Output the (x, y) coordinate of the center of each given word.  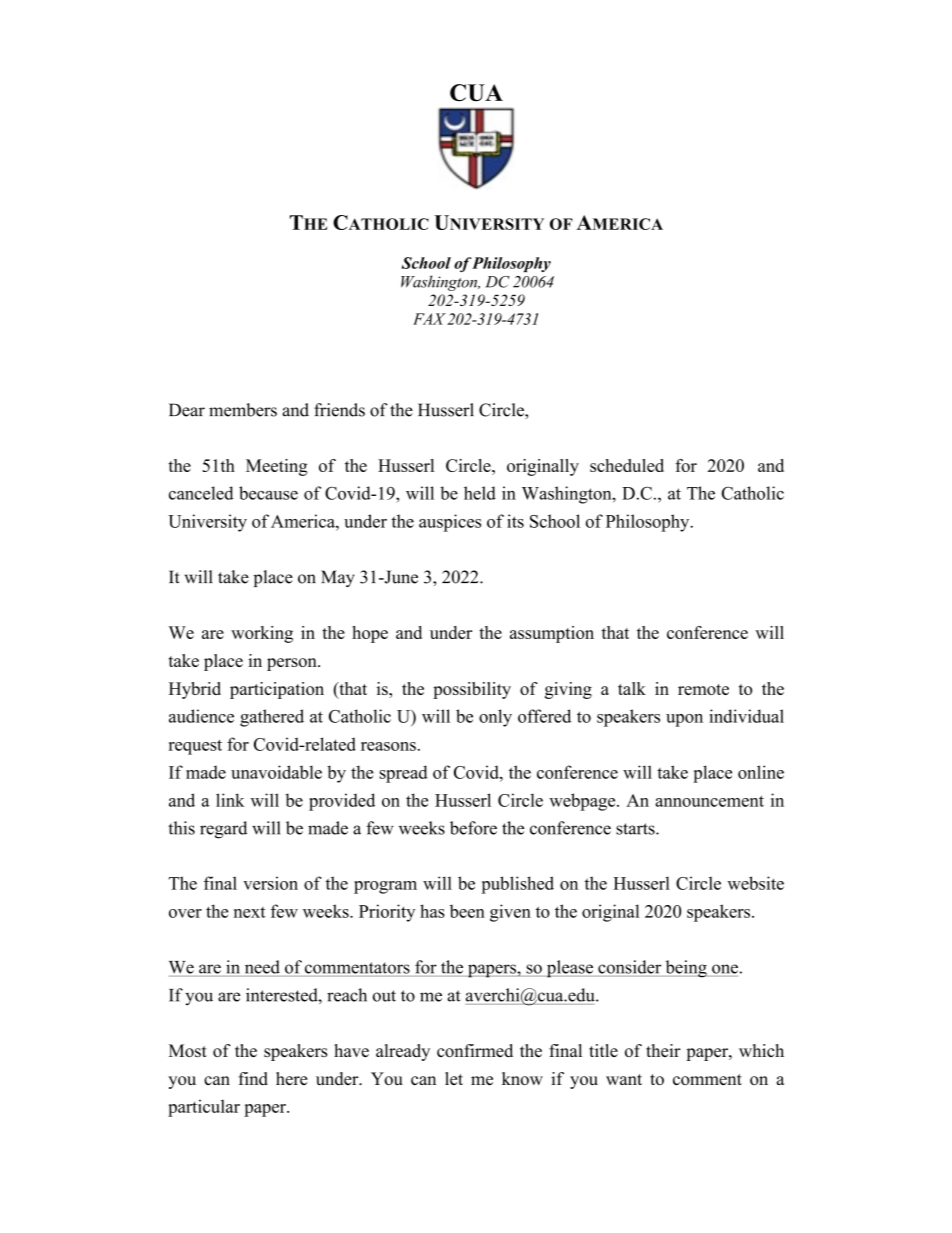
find (253, 1078)
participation (277, 690)
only (495, 718)
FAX (429, 319)
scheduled (627, 465)
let (454, 1078)
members (243, 410)
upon (684, 720)
